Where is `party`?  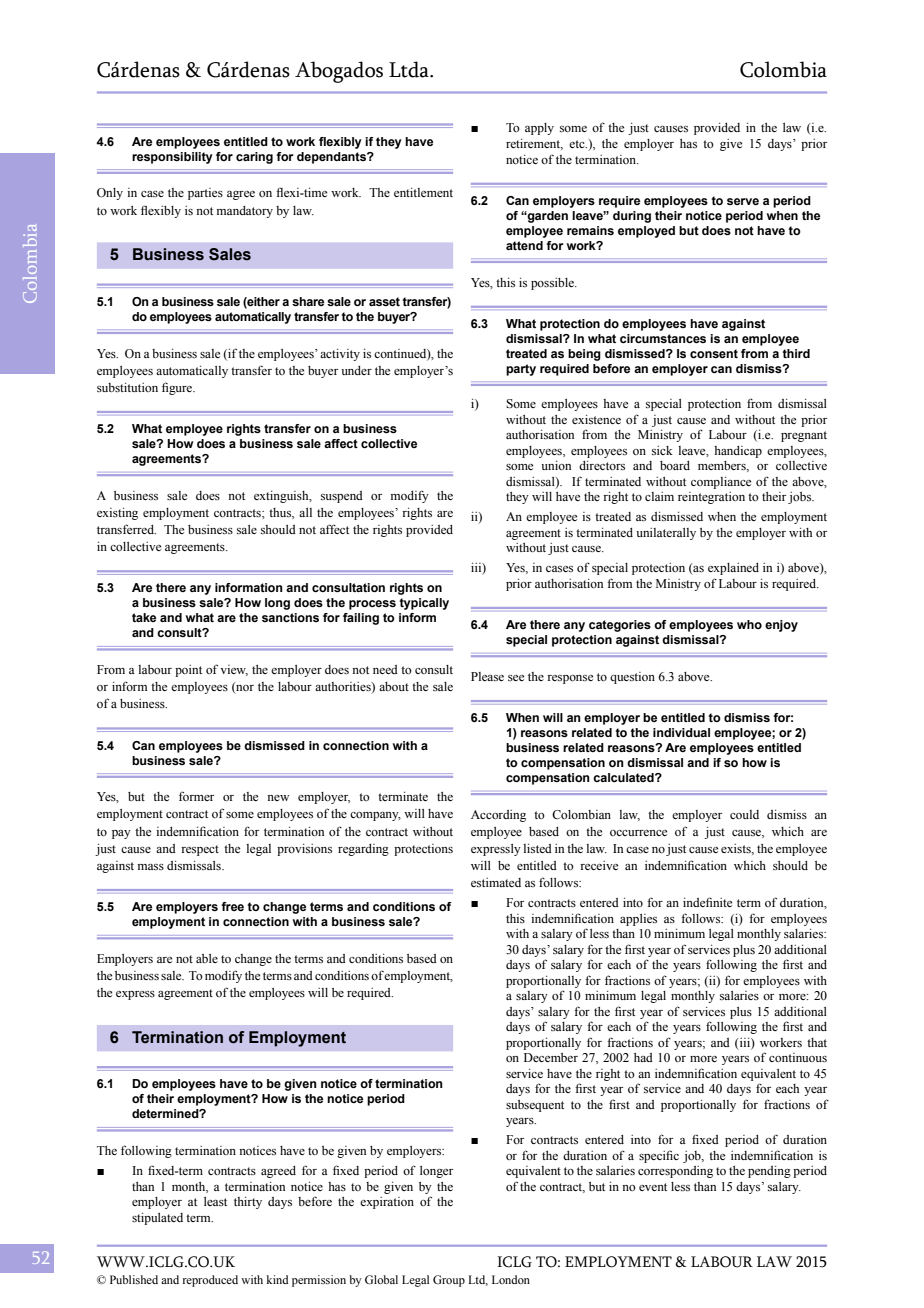 party is located at coordinates (521, 370).
